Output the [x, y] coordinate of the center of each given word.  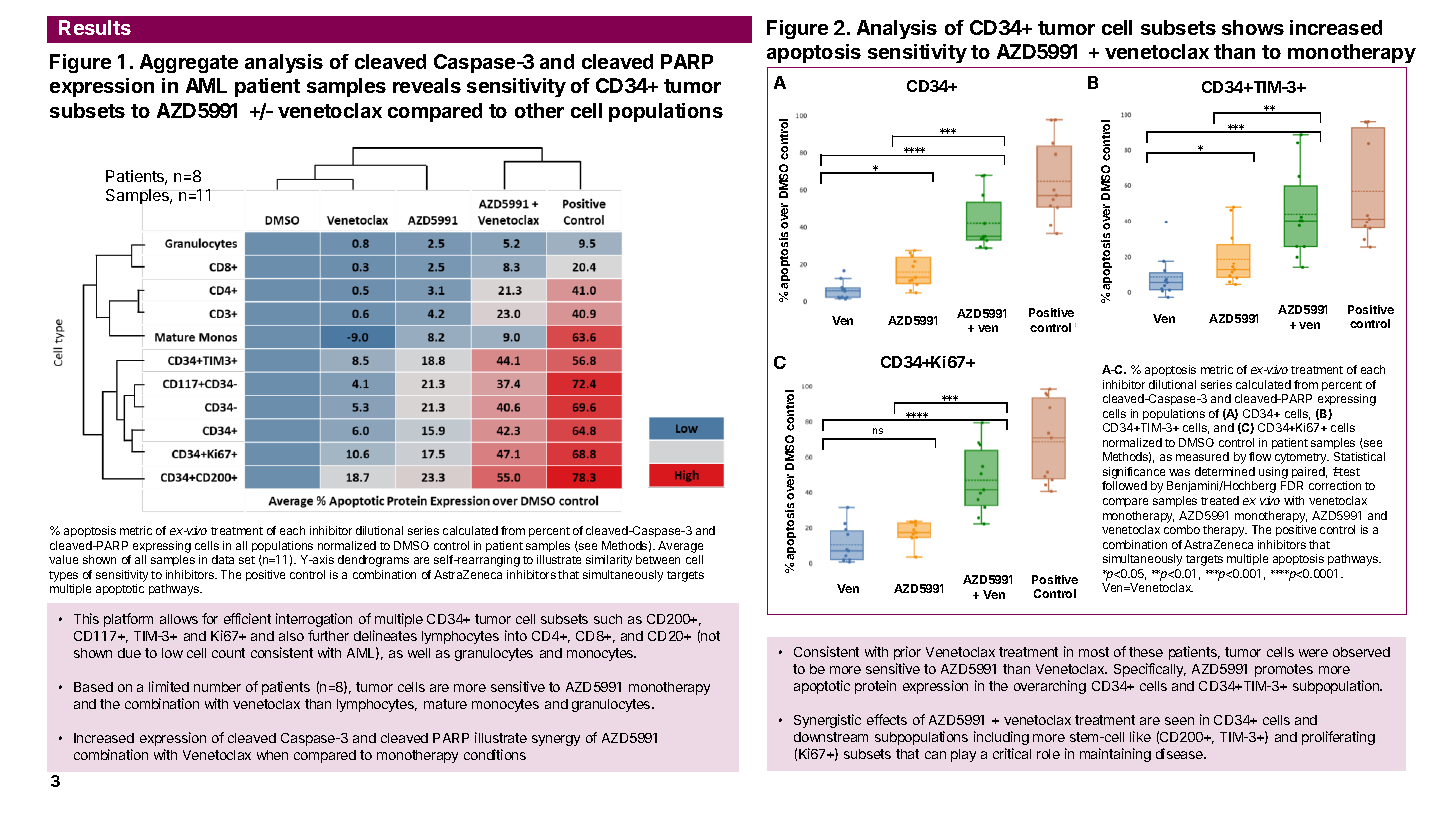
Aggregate [189, 63]
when [272, 755]
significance [1135, 474]
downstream [831, 737]
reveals [427, 85]
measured [1202, 456]
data [223, 559]
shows [1253, 27]
